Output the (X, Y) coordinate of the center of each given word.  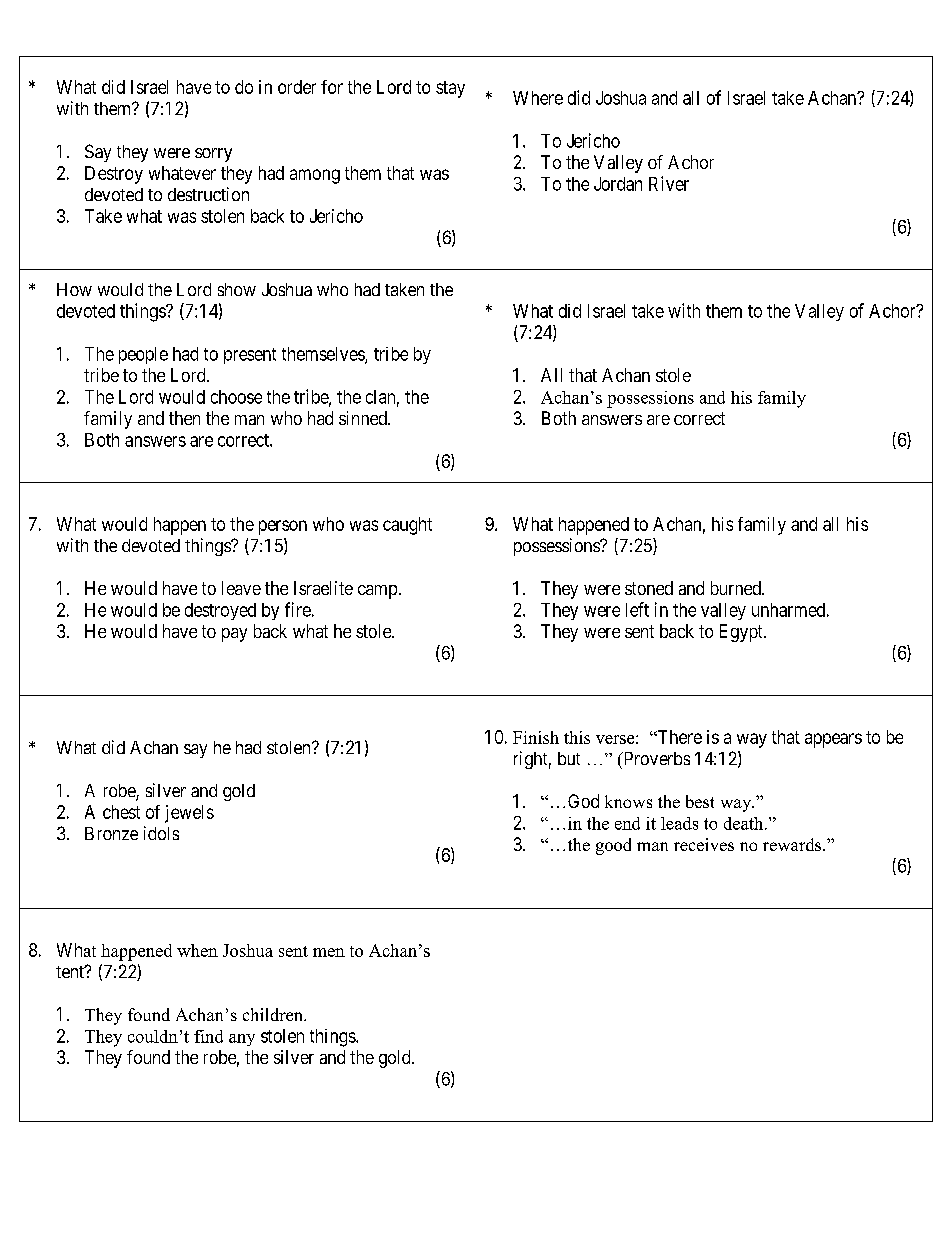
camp (377, 592)
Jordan (618, 184)
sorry (213, 155)
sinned (364, 418)
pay (234, 635)
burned (737, 588)
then (184, 418)
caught (407, 526)
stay (450, 89)
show (237, 289)
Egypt (742, 633)
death (745, 823)
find (208, 1036)
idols (161, 833)
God (583, 801)
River (669, 183)
